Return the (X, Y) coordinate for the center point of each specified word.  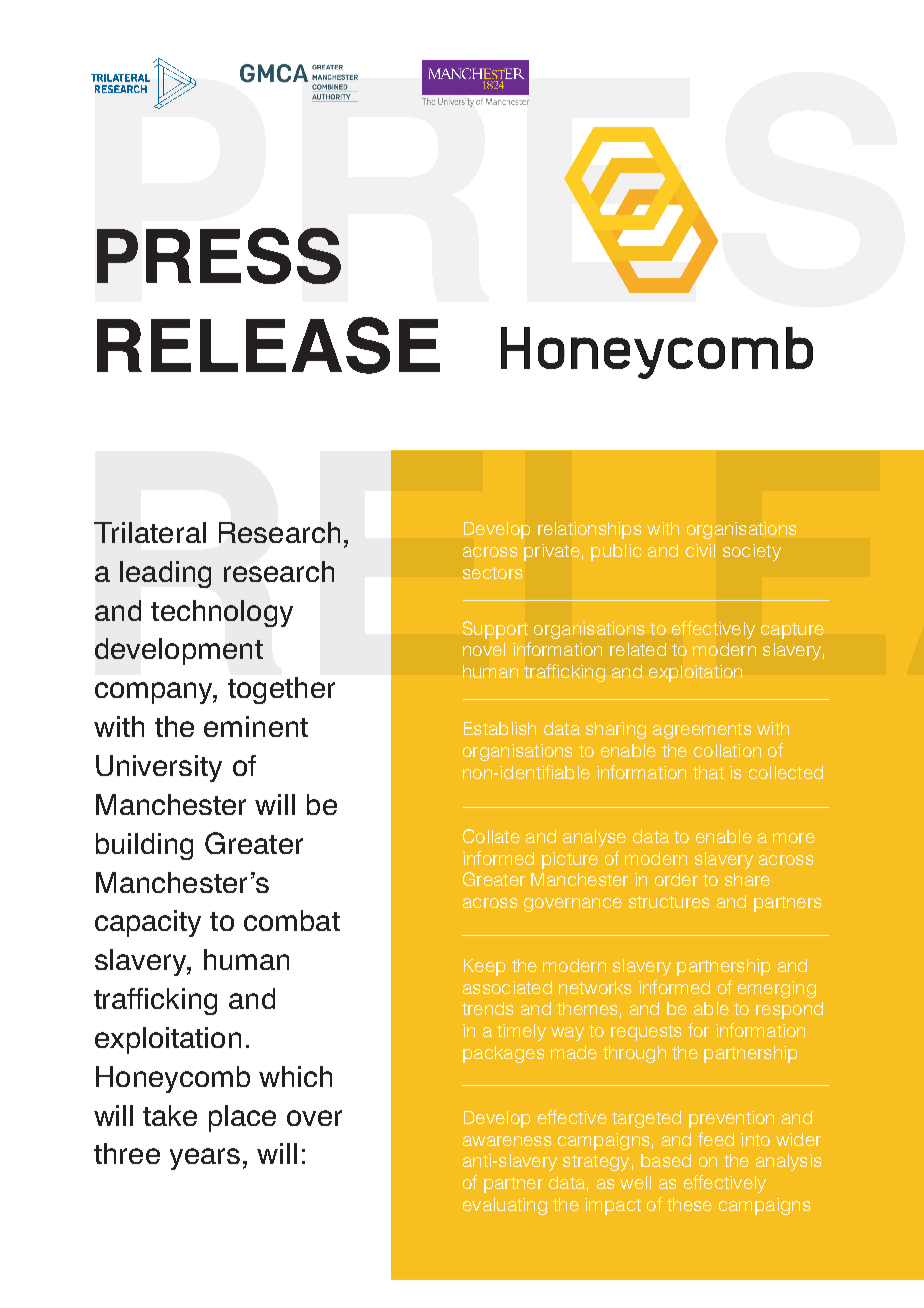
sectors (492, 573)
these (689, 1204)
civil (700, 550)
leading (165, 574)
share (747, 879)
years (205, 1159)
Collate (491, 836)
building (144, 846)
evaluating (505, 1206)
